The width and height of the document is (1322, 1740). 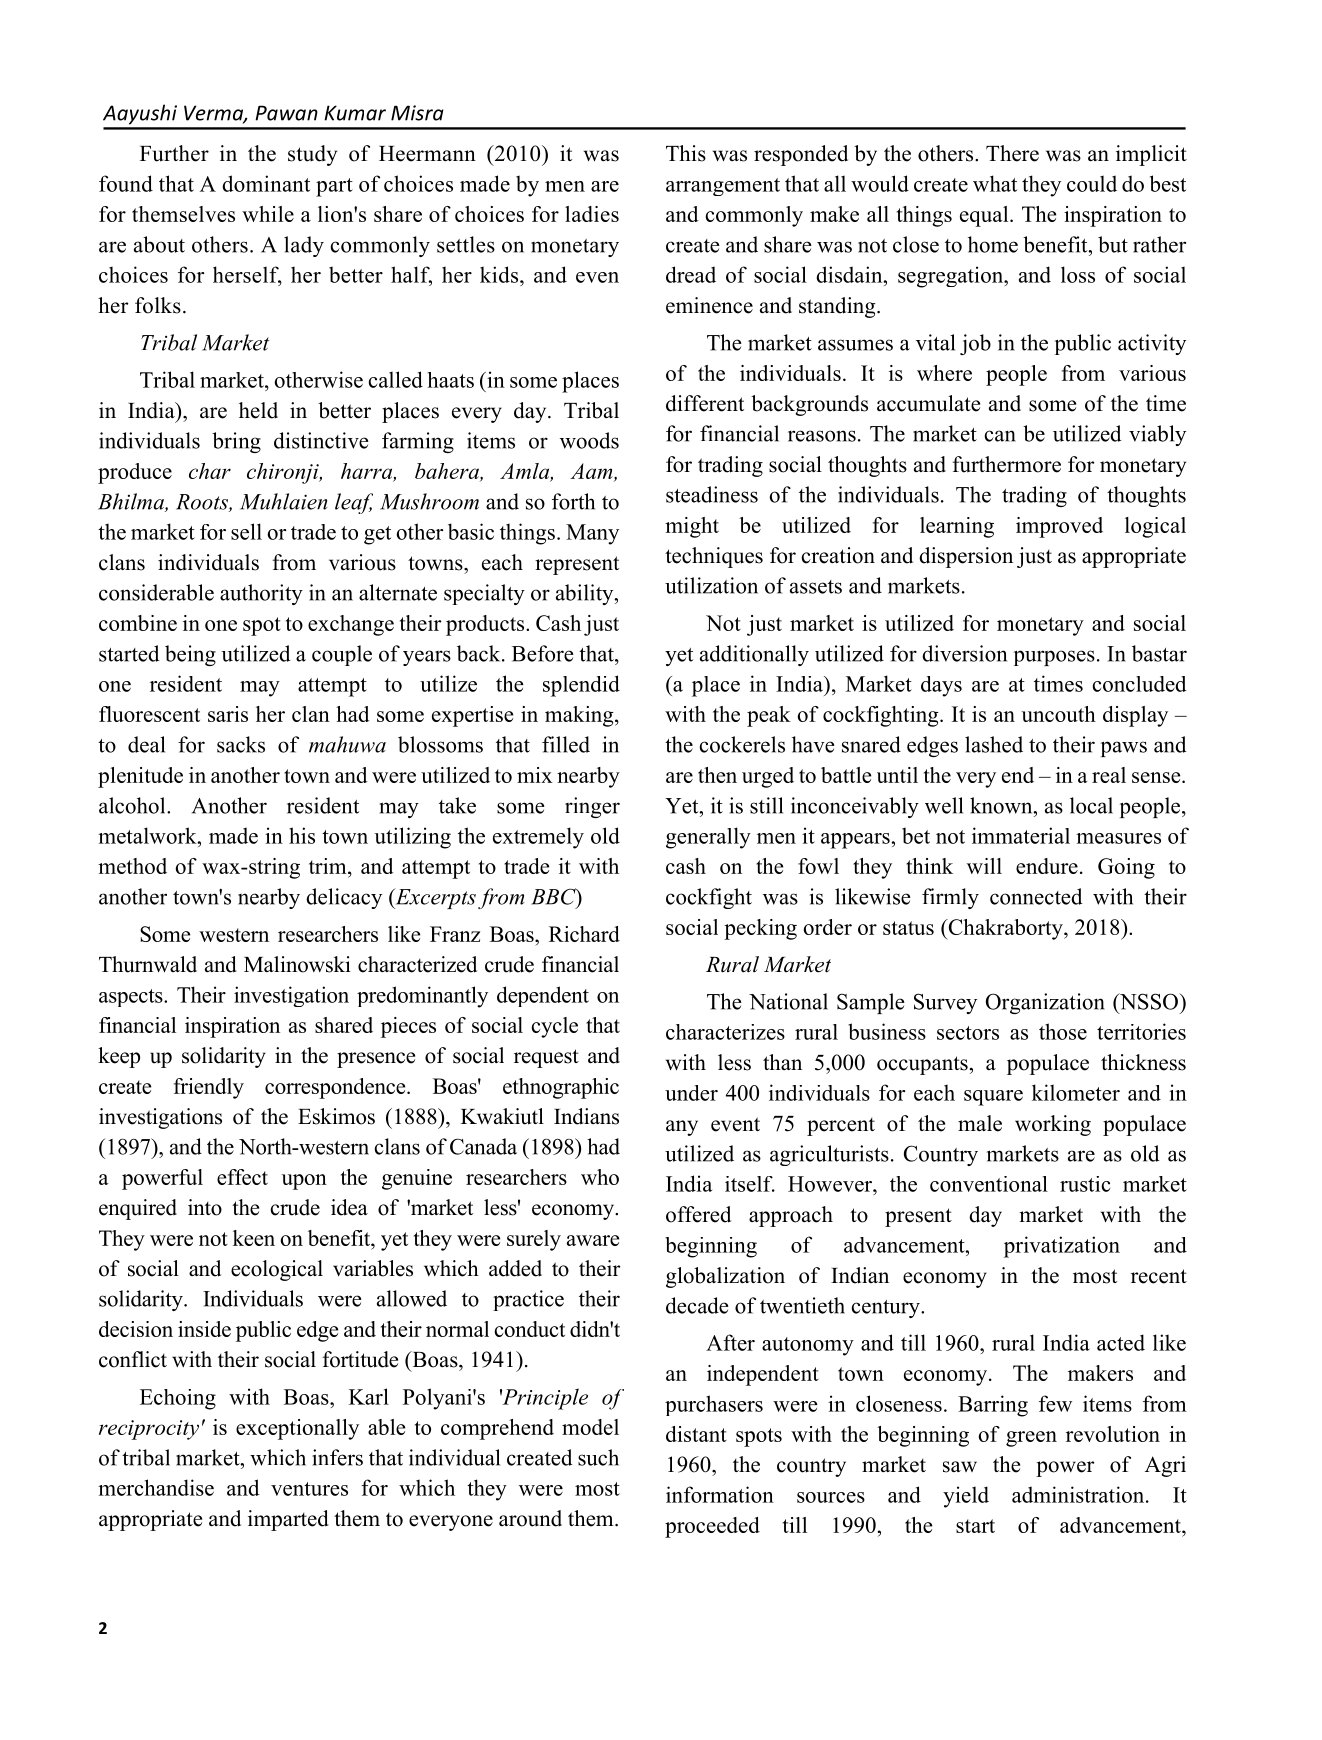 What do you see at coordinates (592, 807) in the document?
I see `ringer` at bounding box center [592, 807].
